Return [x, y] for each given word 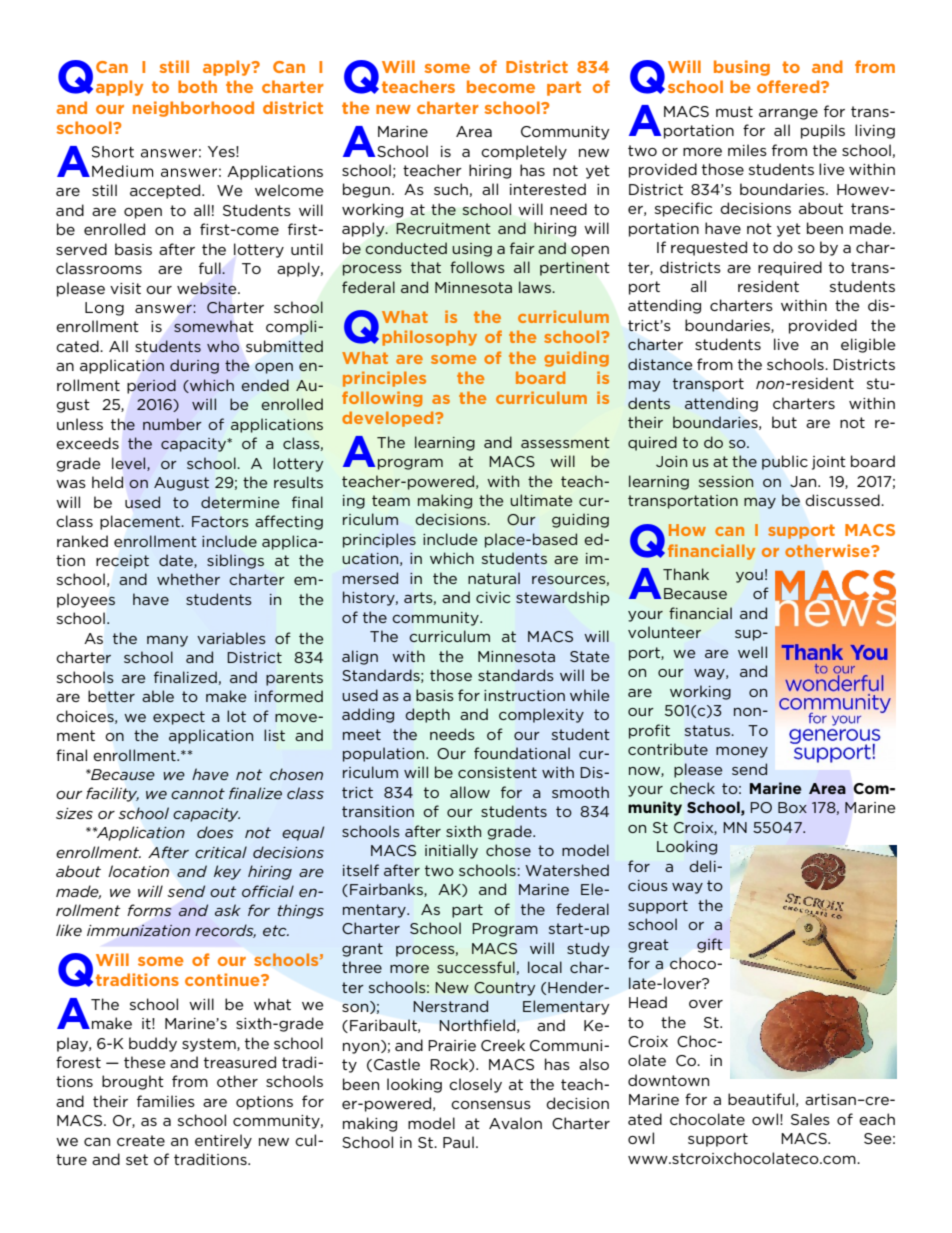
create [141, 1140]
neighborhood [193, 109]
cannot [198, 793]
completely [524, 152]
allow [470, 792]
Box [792, 807]
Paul [458, 1142]
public [785, 462]
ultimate [541, 500]
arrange [788, 114]
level [130, 464]
